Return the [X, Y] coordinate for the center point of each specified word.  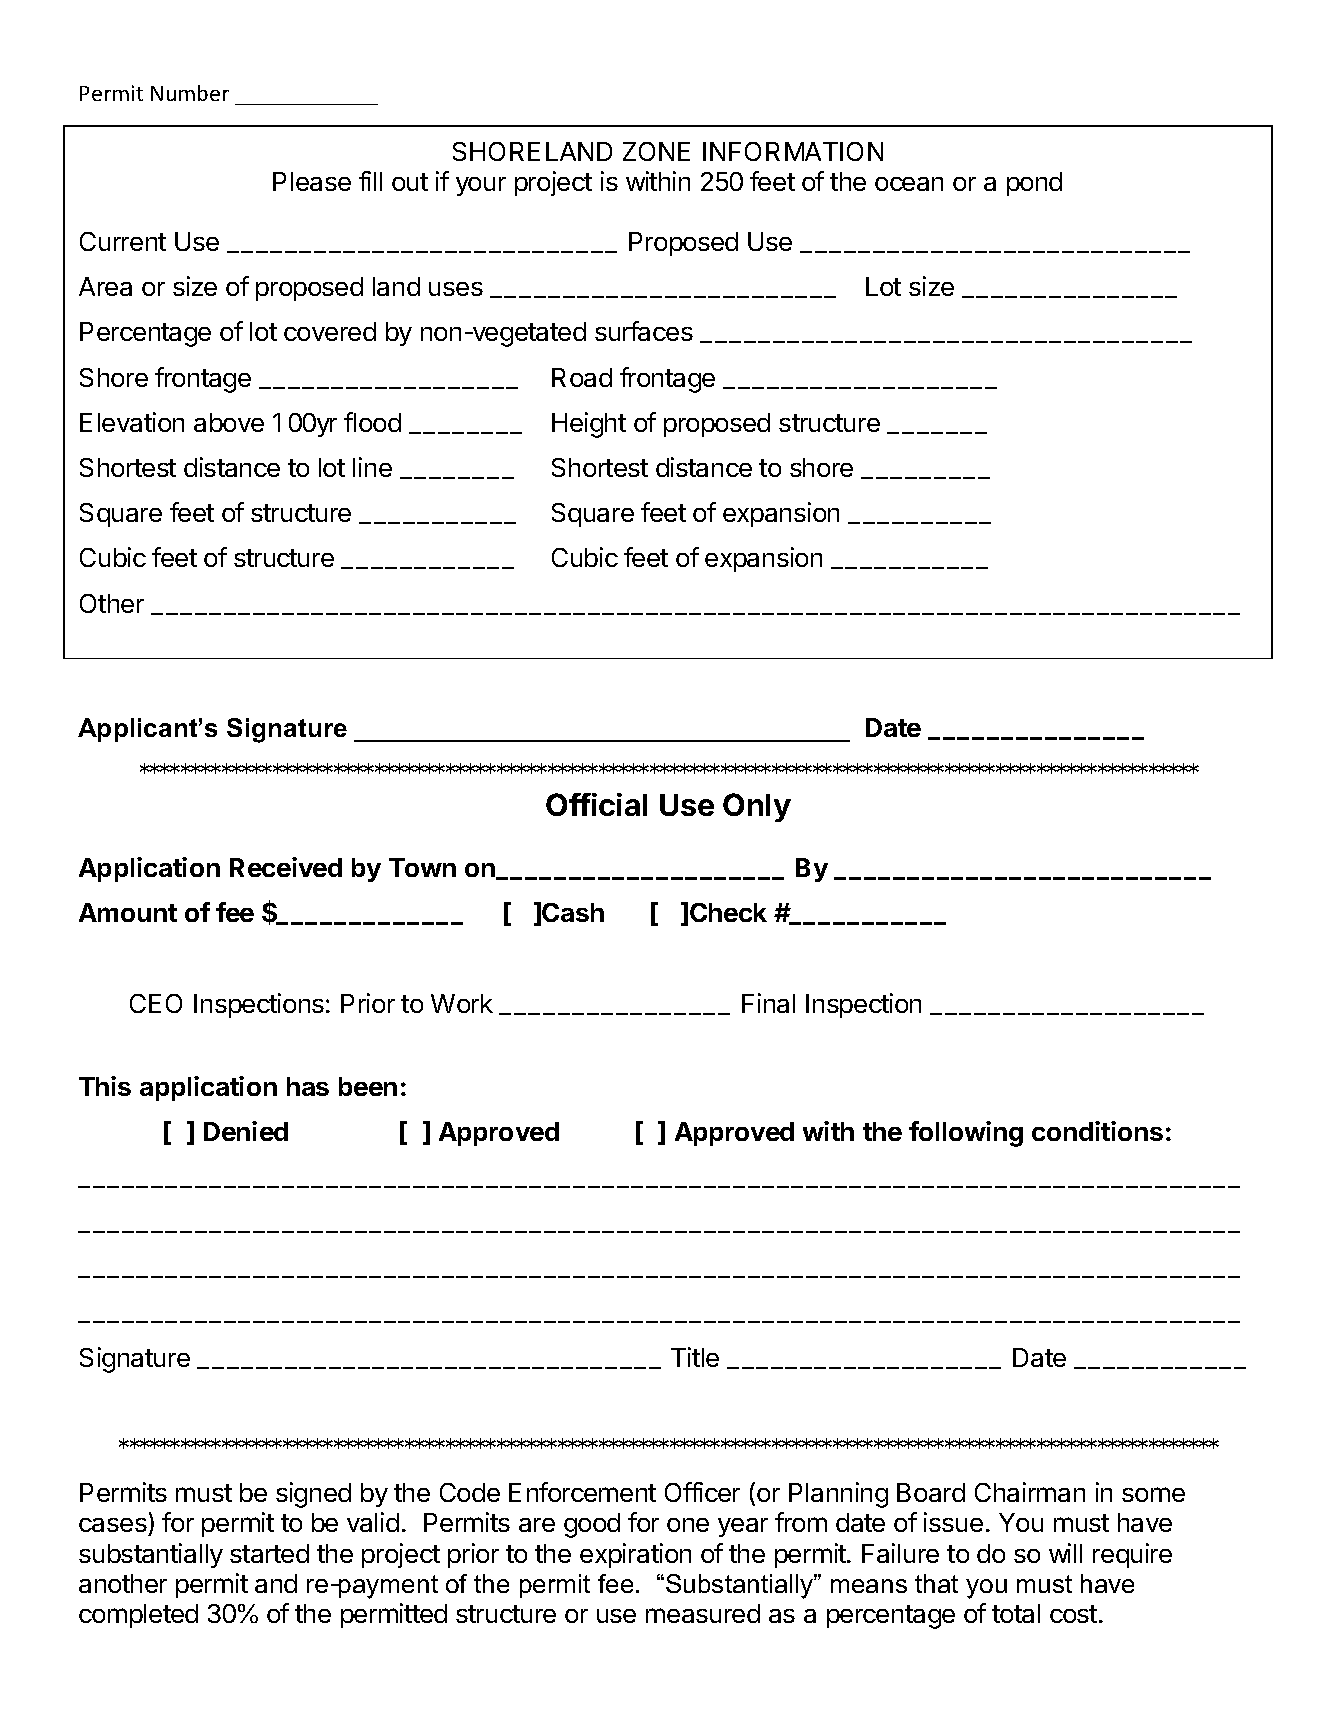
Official [596, 804]
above [229, 422]
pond [1034, 184]
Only [757, 807]
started [269, 1553]
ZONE [656, 151]
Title [695, 1357]
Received [286, 867]
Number [190, 93]
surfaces [644, 331]
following [966, 1134]
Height [589, 425]
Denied [246, 1131]
